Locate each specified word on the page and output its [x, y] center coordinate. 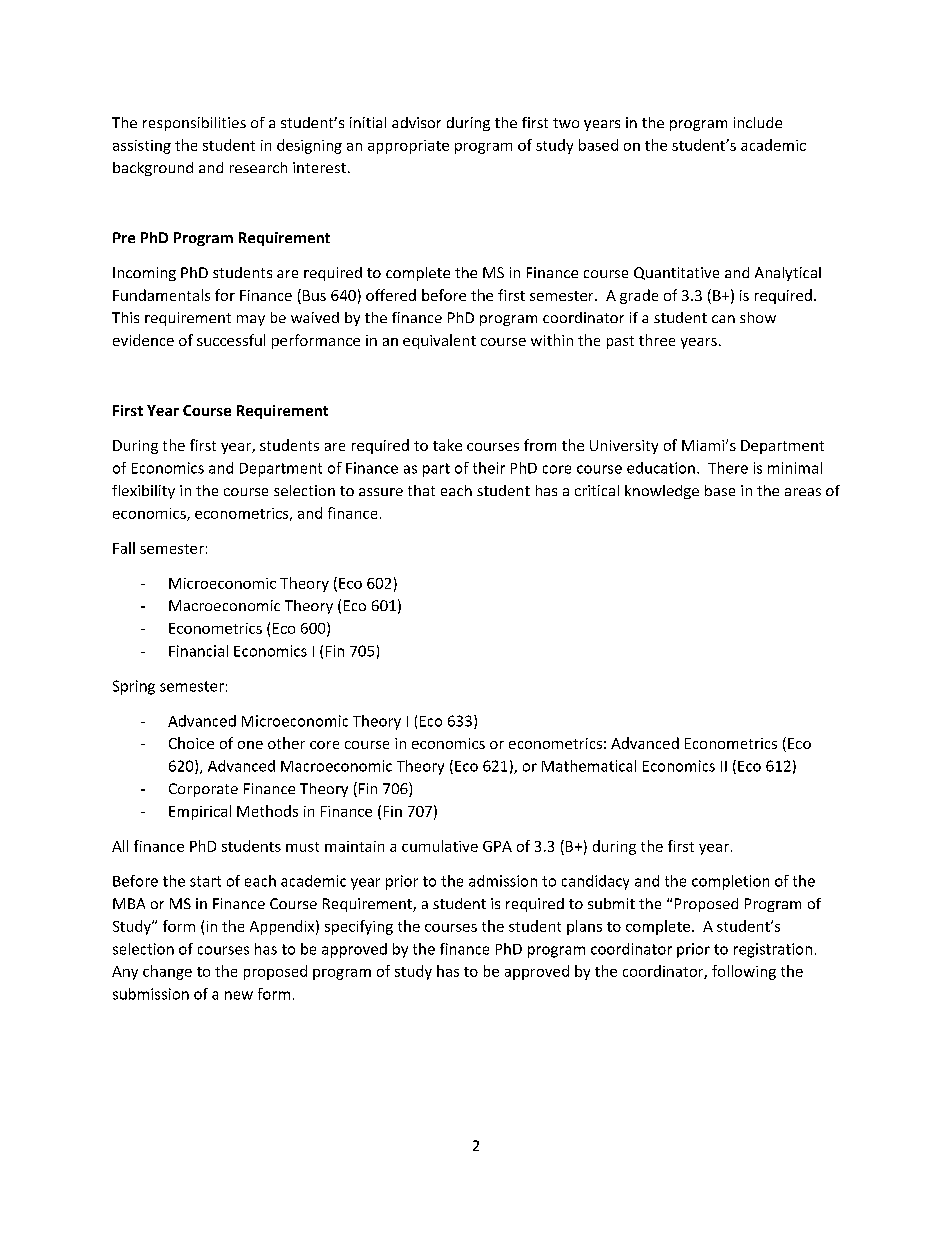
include [758, 122]
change [167, 972]
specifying [359, 927]
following [744, 972]
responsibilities [194, 124]
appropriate [408, 147]
